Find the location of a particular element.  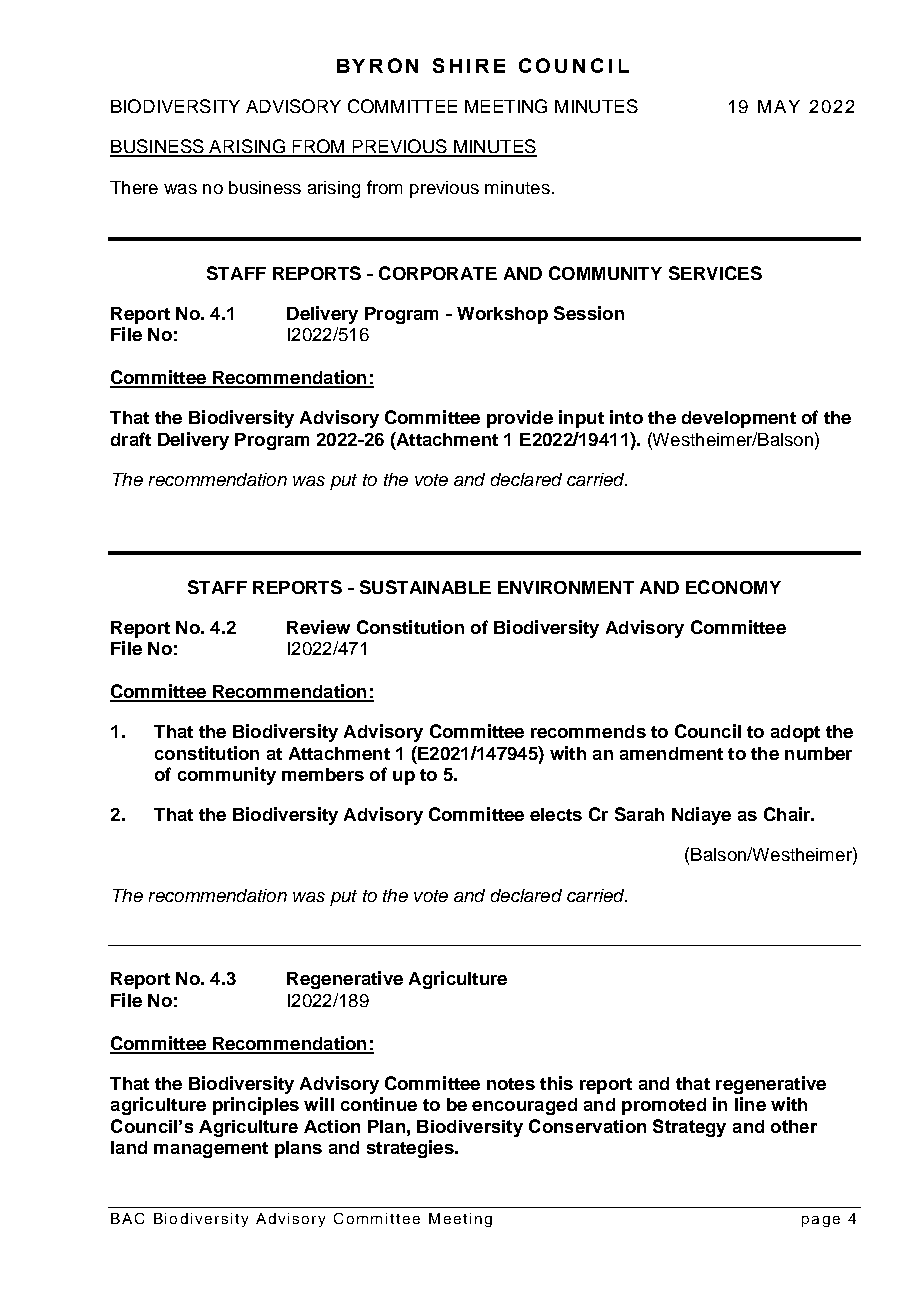

ECONOMY is located at coordinates (733, 587).
